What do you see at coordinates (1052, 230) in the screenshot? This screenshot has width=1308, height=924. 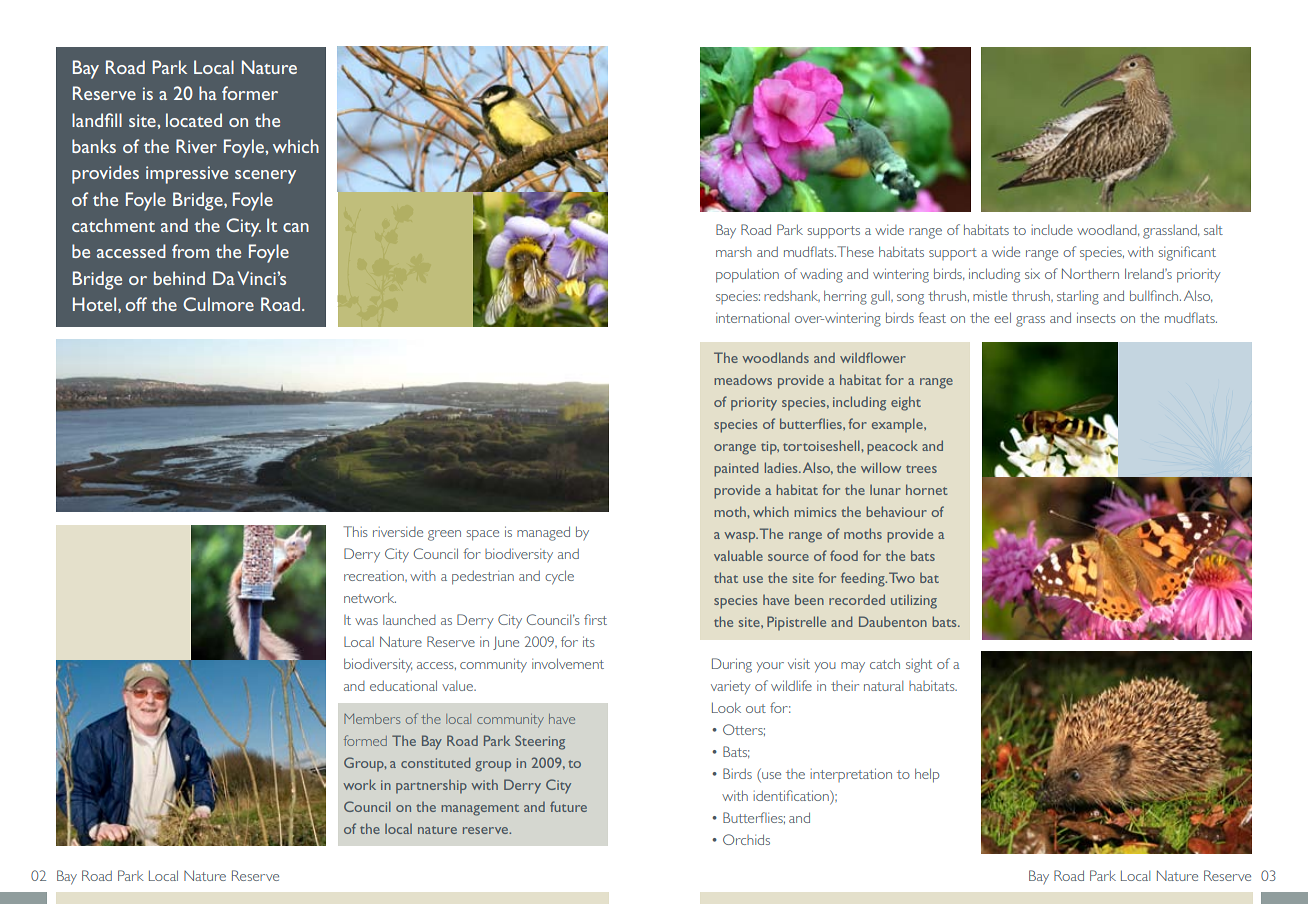 I see `include` at bounding box center [1052, 230].
